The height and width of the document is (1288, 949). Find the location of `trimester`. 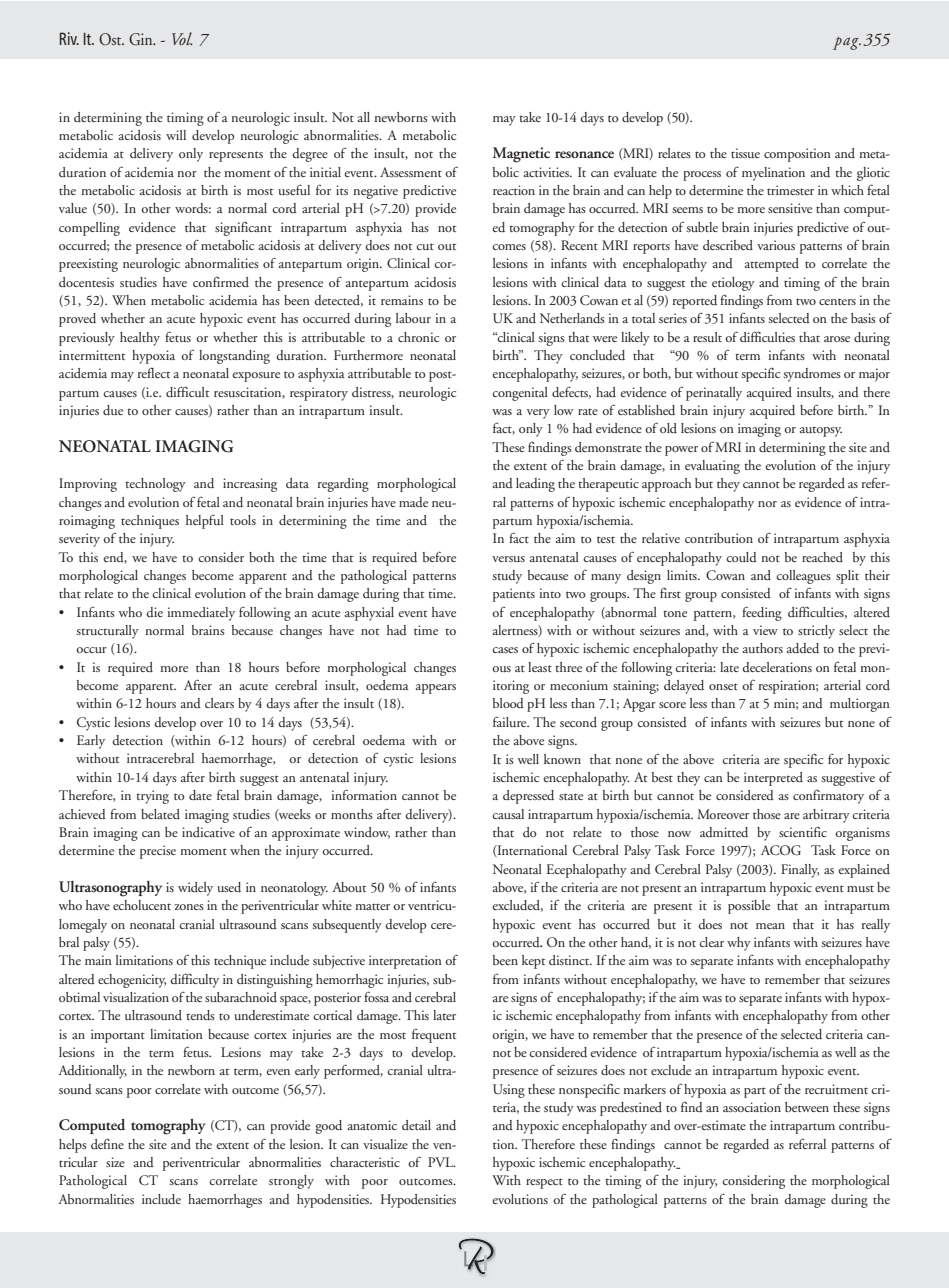

trimester is located at coordinates (790, 190).
